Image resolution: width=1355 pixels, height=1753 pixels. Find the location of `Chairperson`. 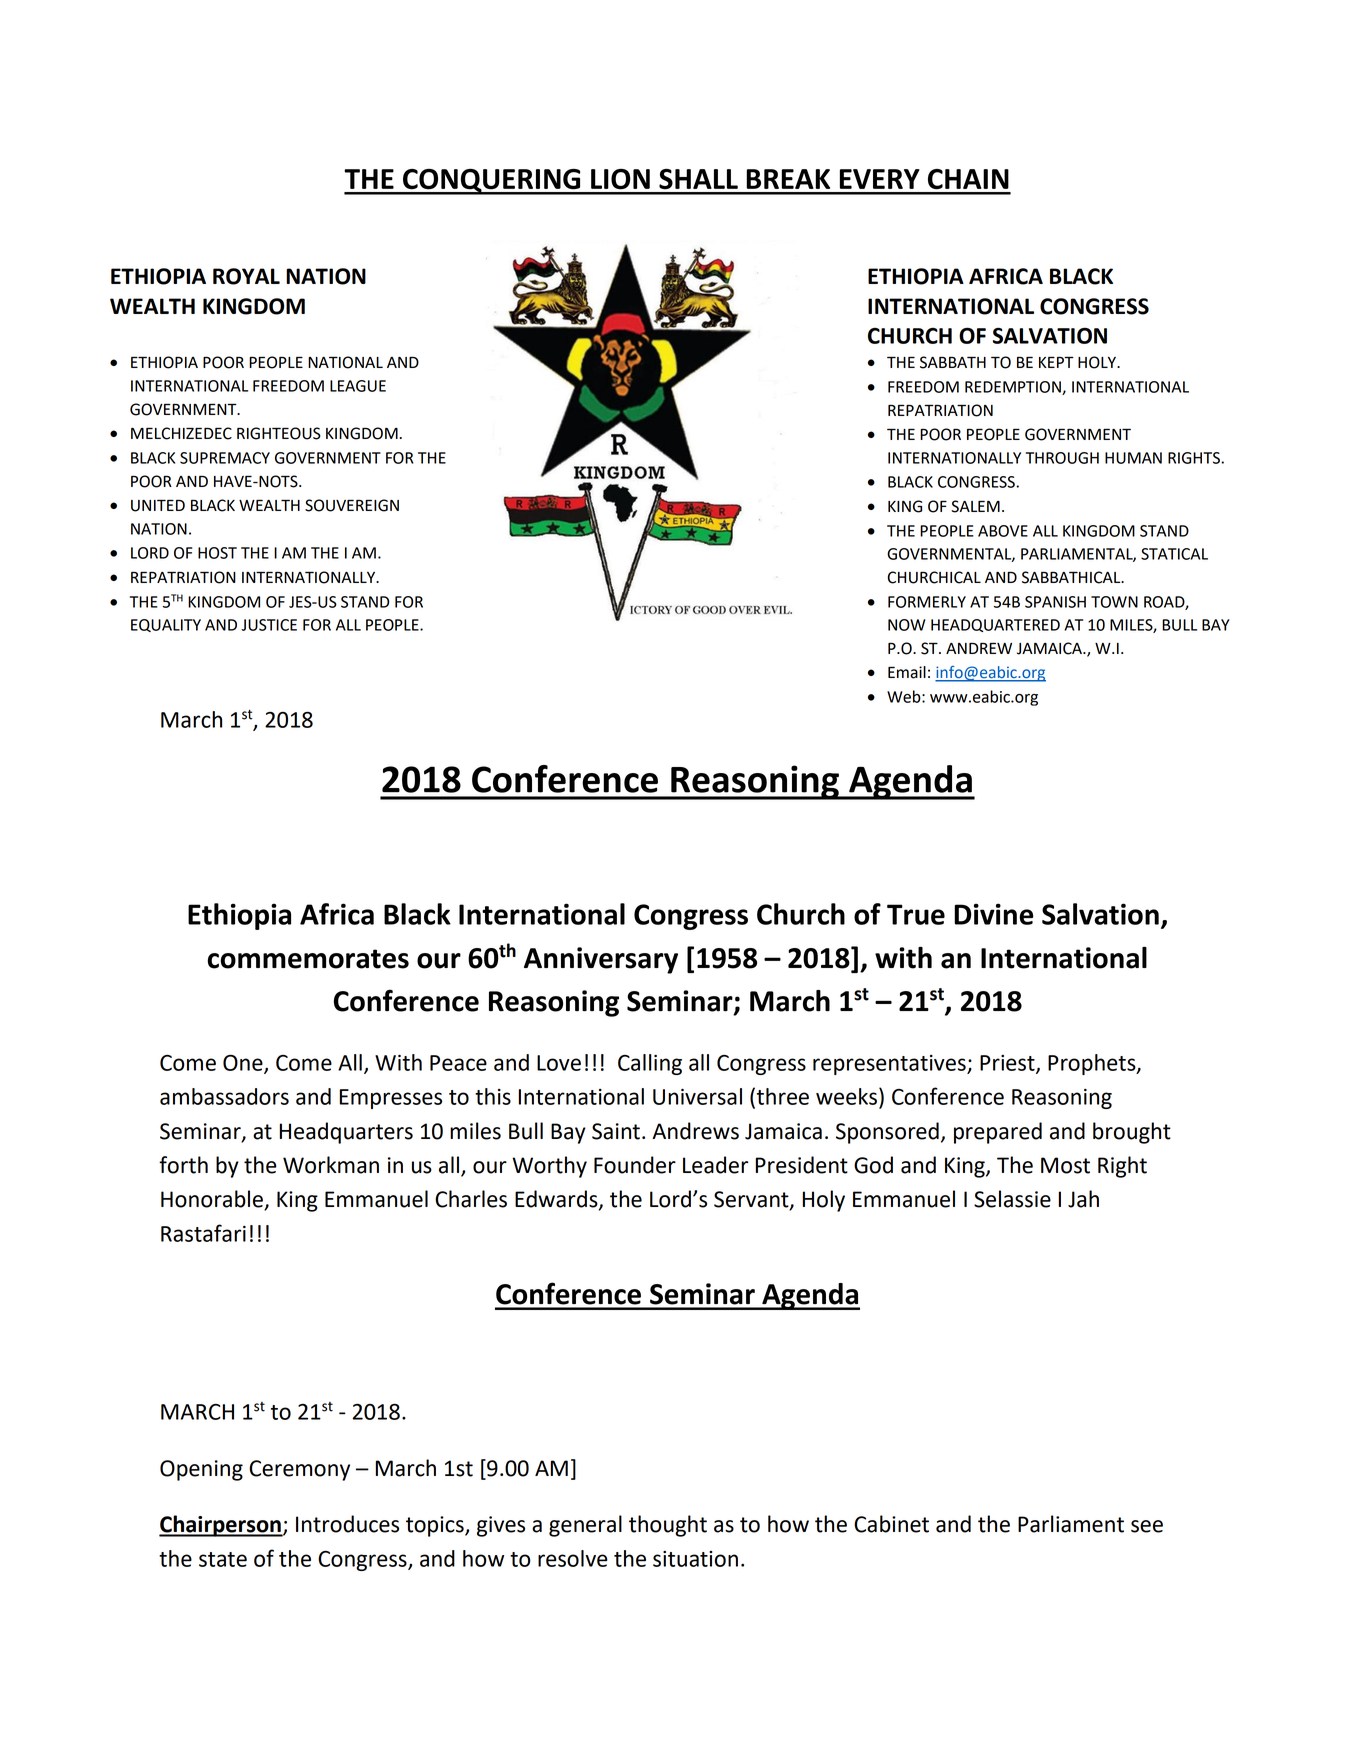

Chairperson is located at coordinates (221, 1526).
